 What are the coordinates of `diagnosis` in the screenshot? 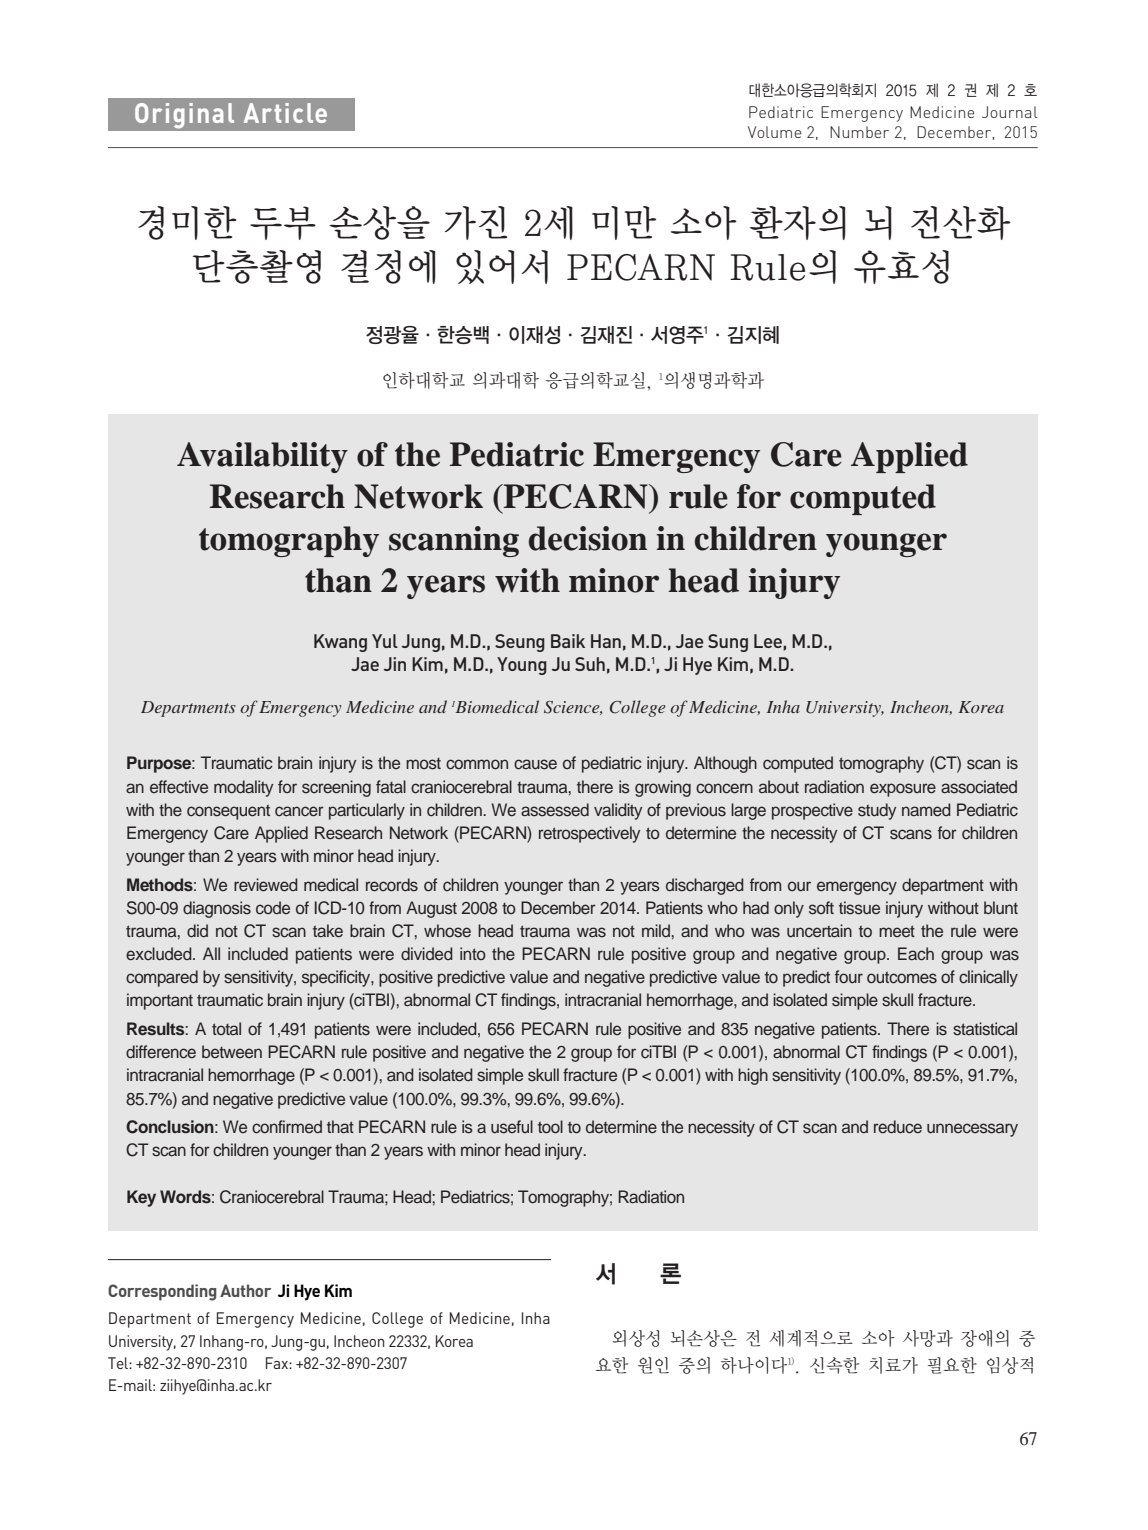 It's located at (217, 909).
